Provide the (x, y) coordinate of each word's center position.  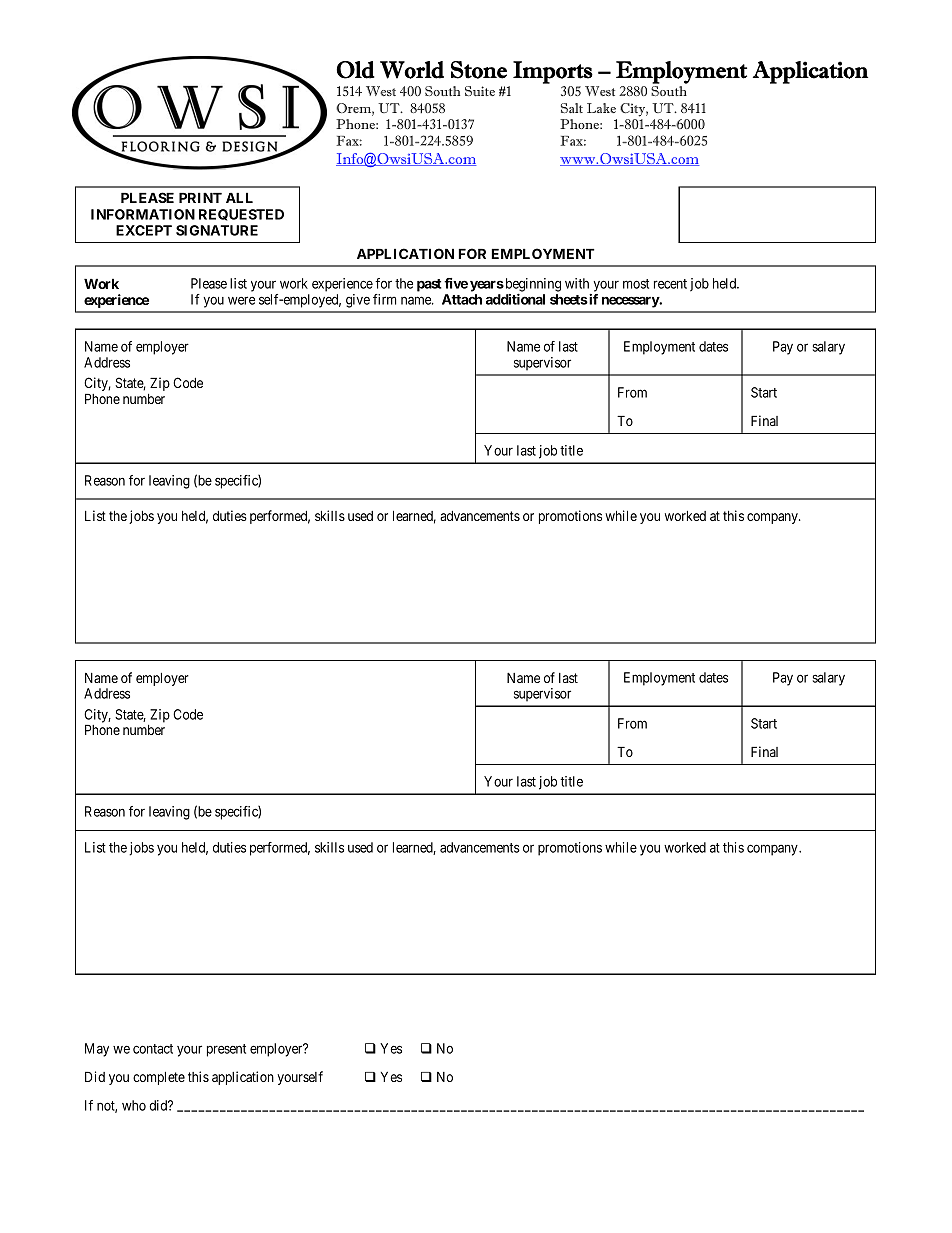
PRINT (200, 197)
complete (159, 1078)
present (226, 1050)
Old (355, 70)
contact (153, 1049)
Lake (601, 108)
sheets (569, 299)
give (358, 301)
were (241, 300)
